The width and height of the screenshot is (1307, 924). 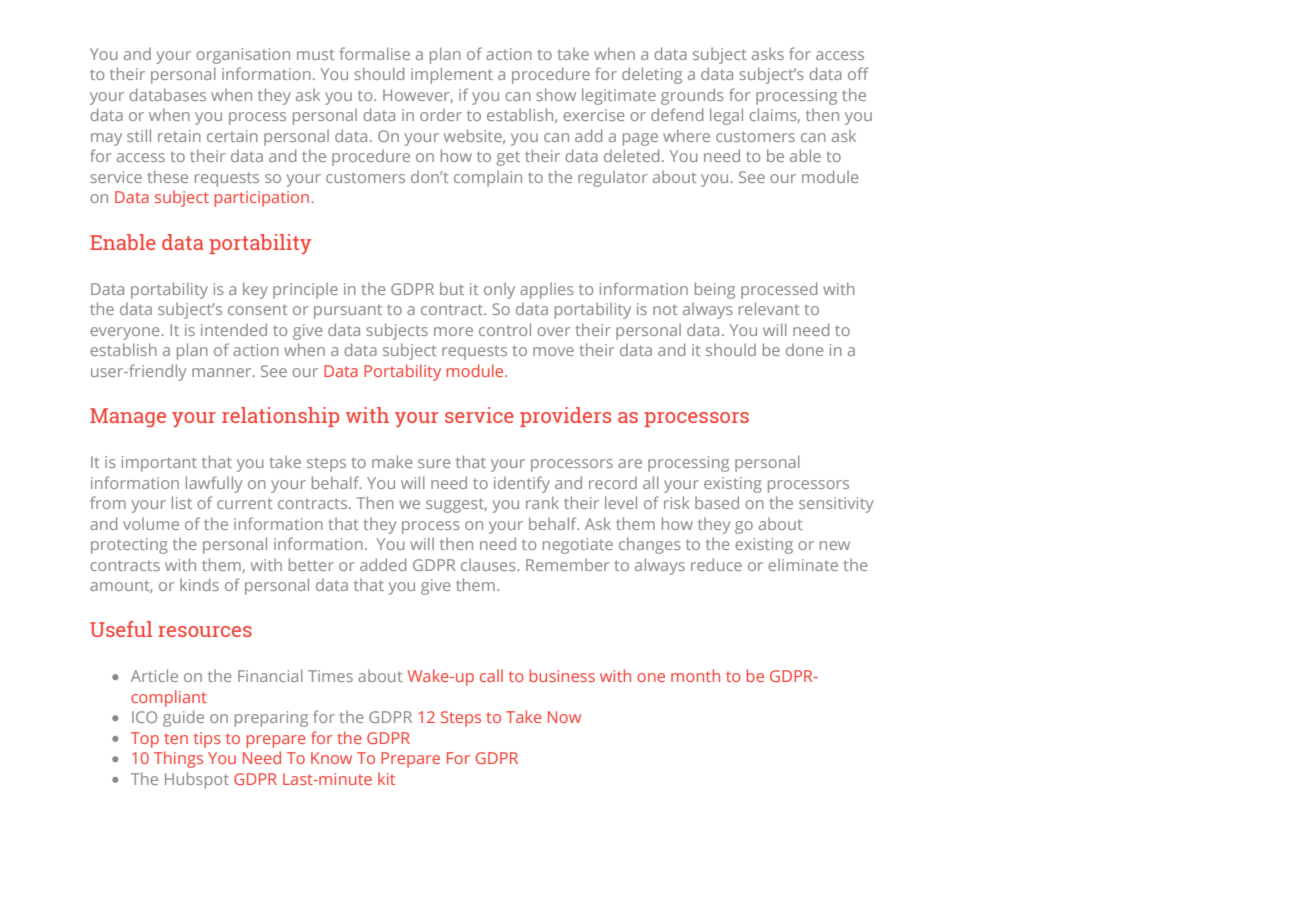 What do you see at coordinates (768, 53) in the screenshot?
I see `asks` at bounding box center [768, 53].
